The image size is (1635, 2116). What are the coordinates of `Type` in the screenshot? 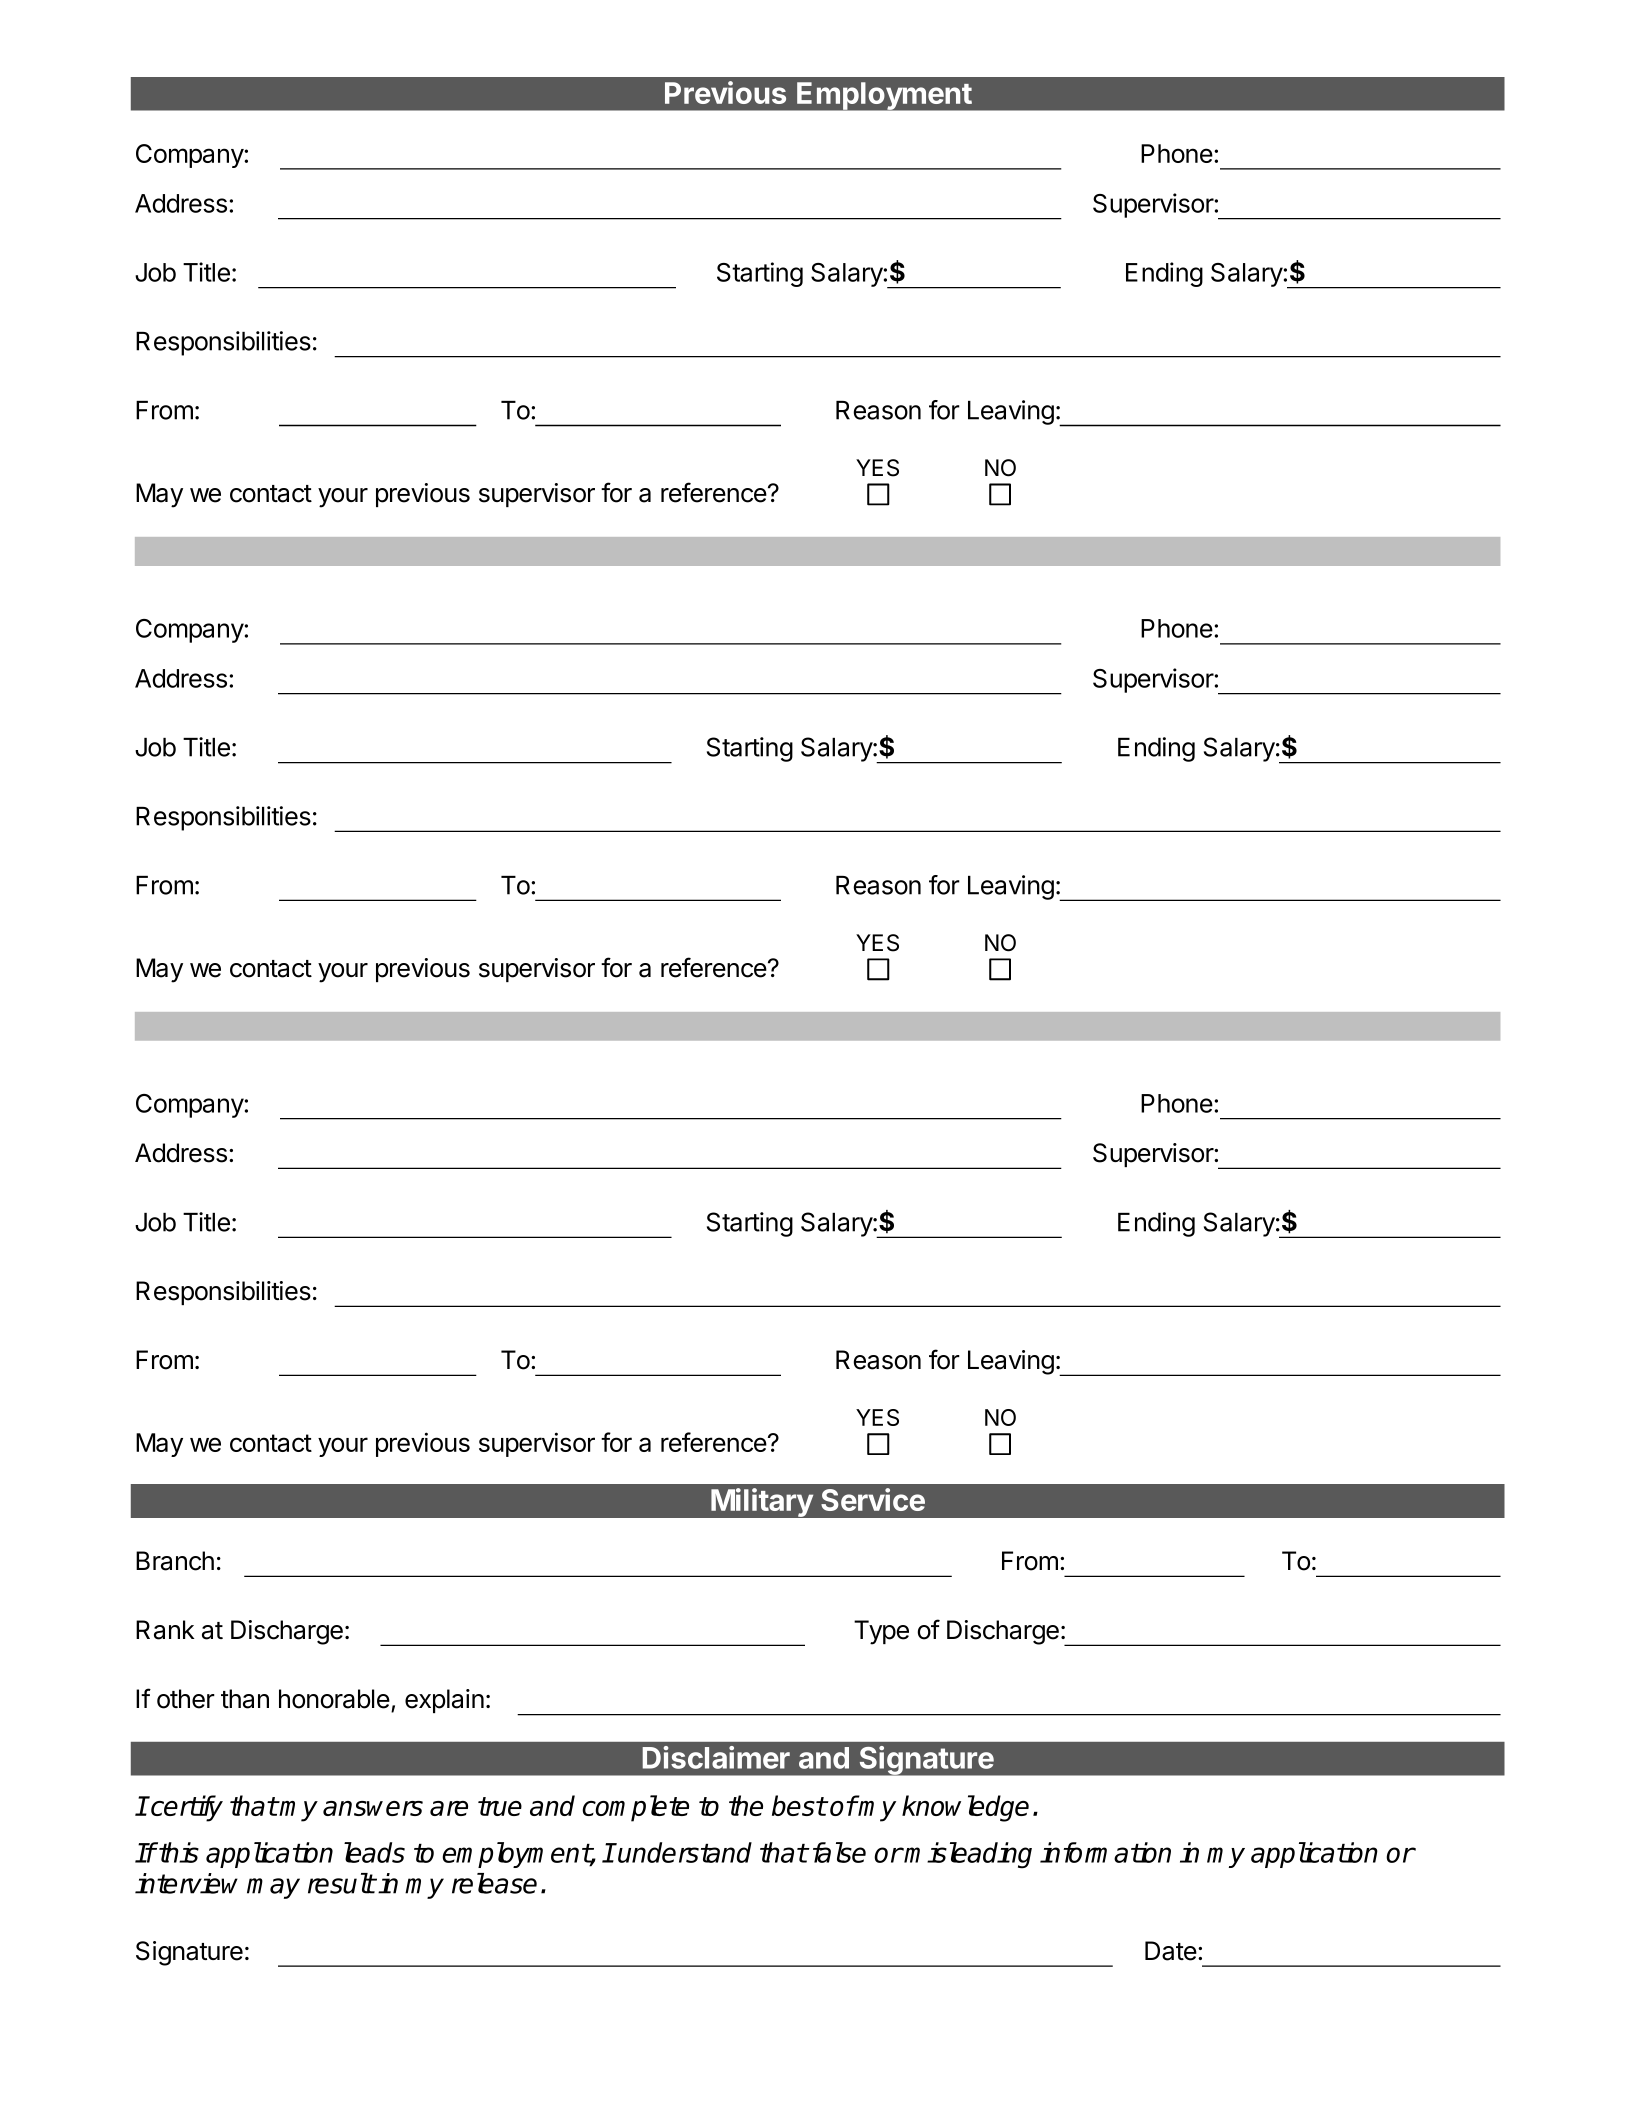 It's located at (881, 1632).
